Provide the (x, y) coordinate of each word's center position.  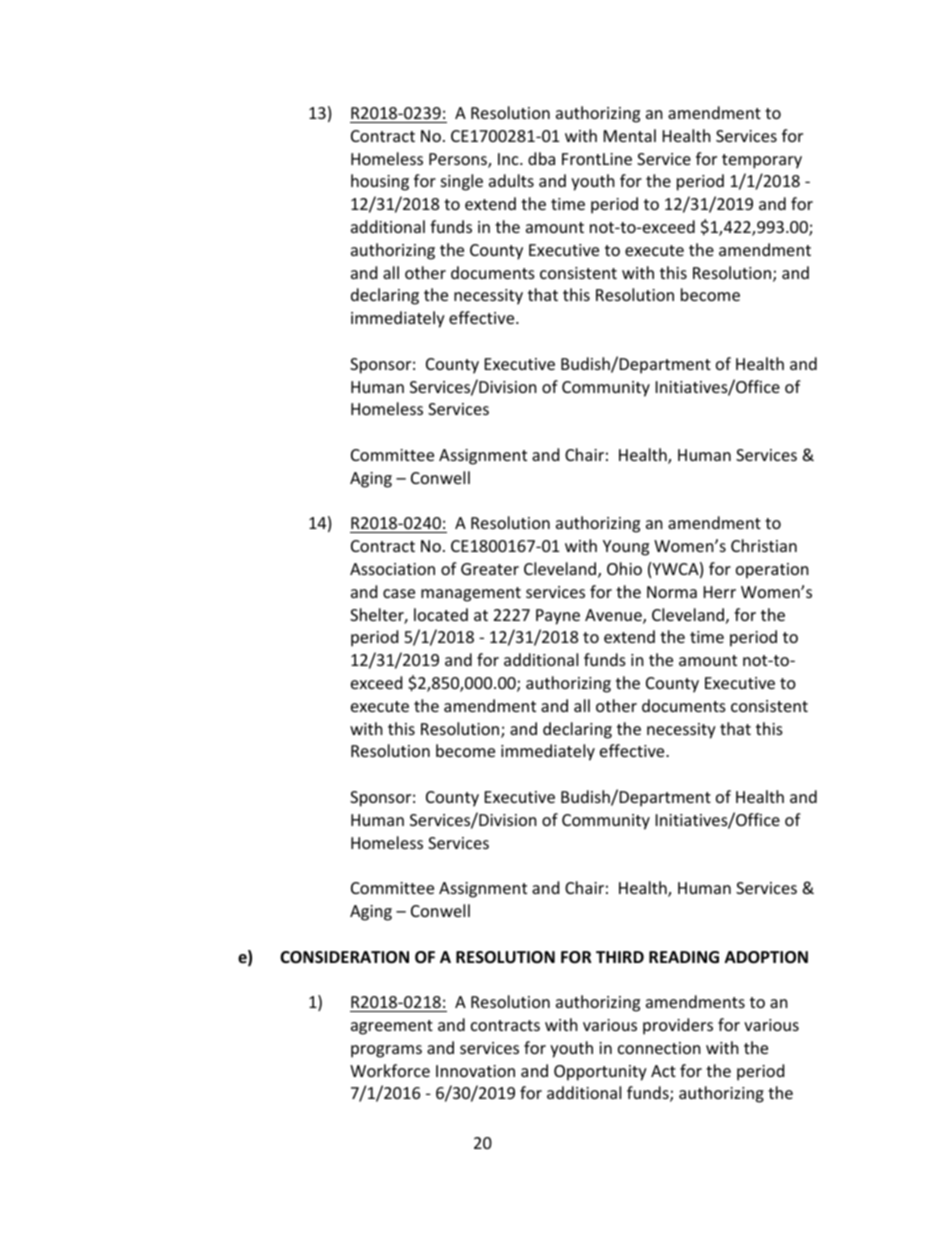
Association (392, 569)
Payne (558, 617)
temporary (762, 161)
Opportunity (600, 1073)
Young (626, 548)
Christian (764, 545)
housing (380, 182)
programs (386, 1051)
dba (541, 158)
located (441, 614)
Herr (720, 592)
